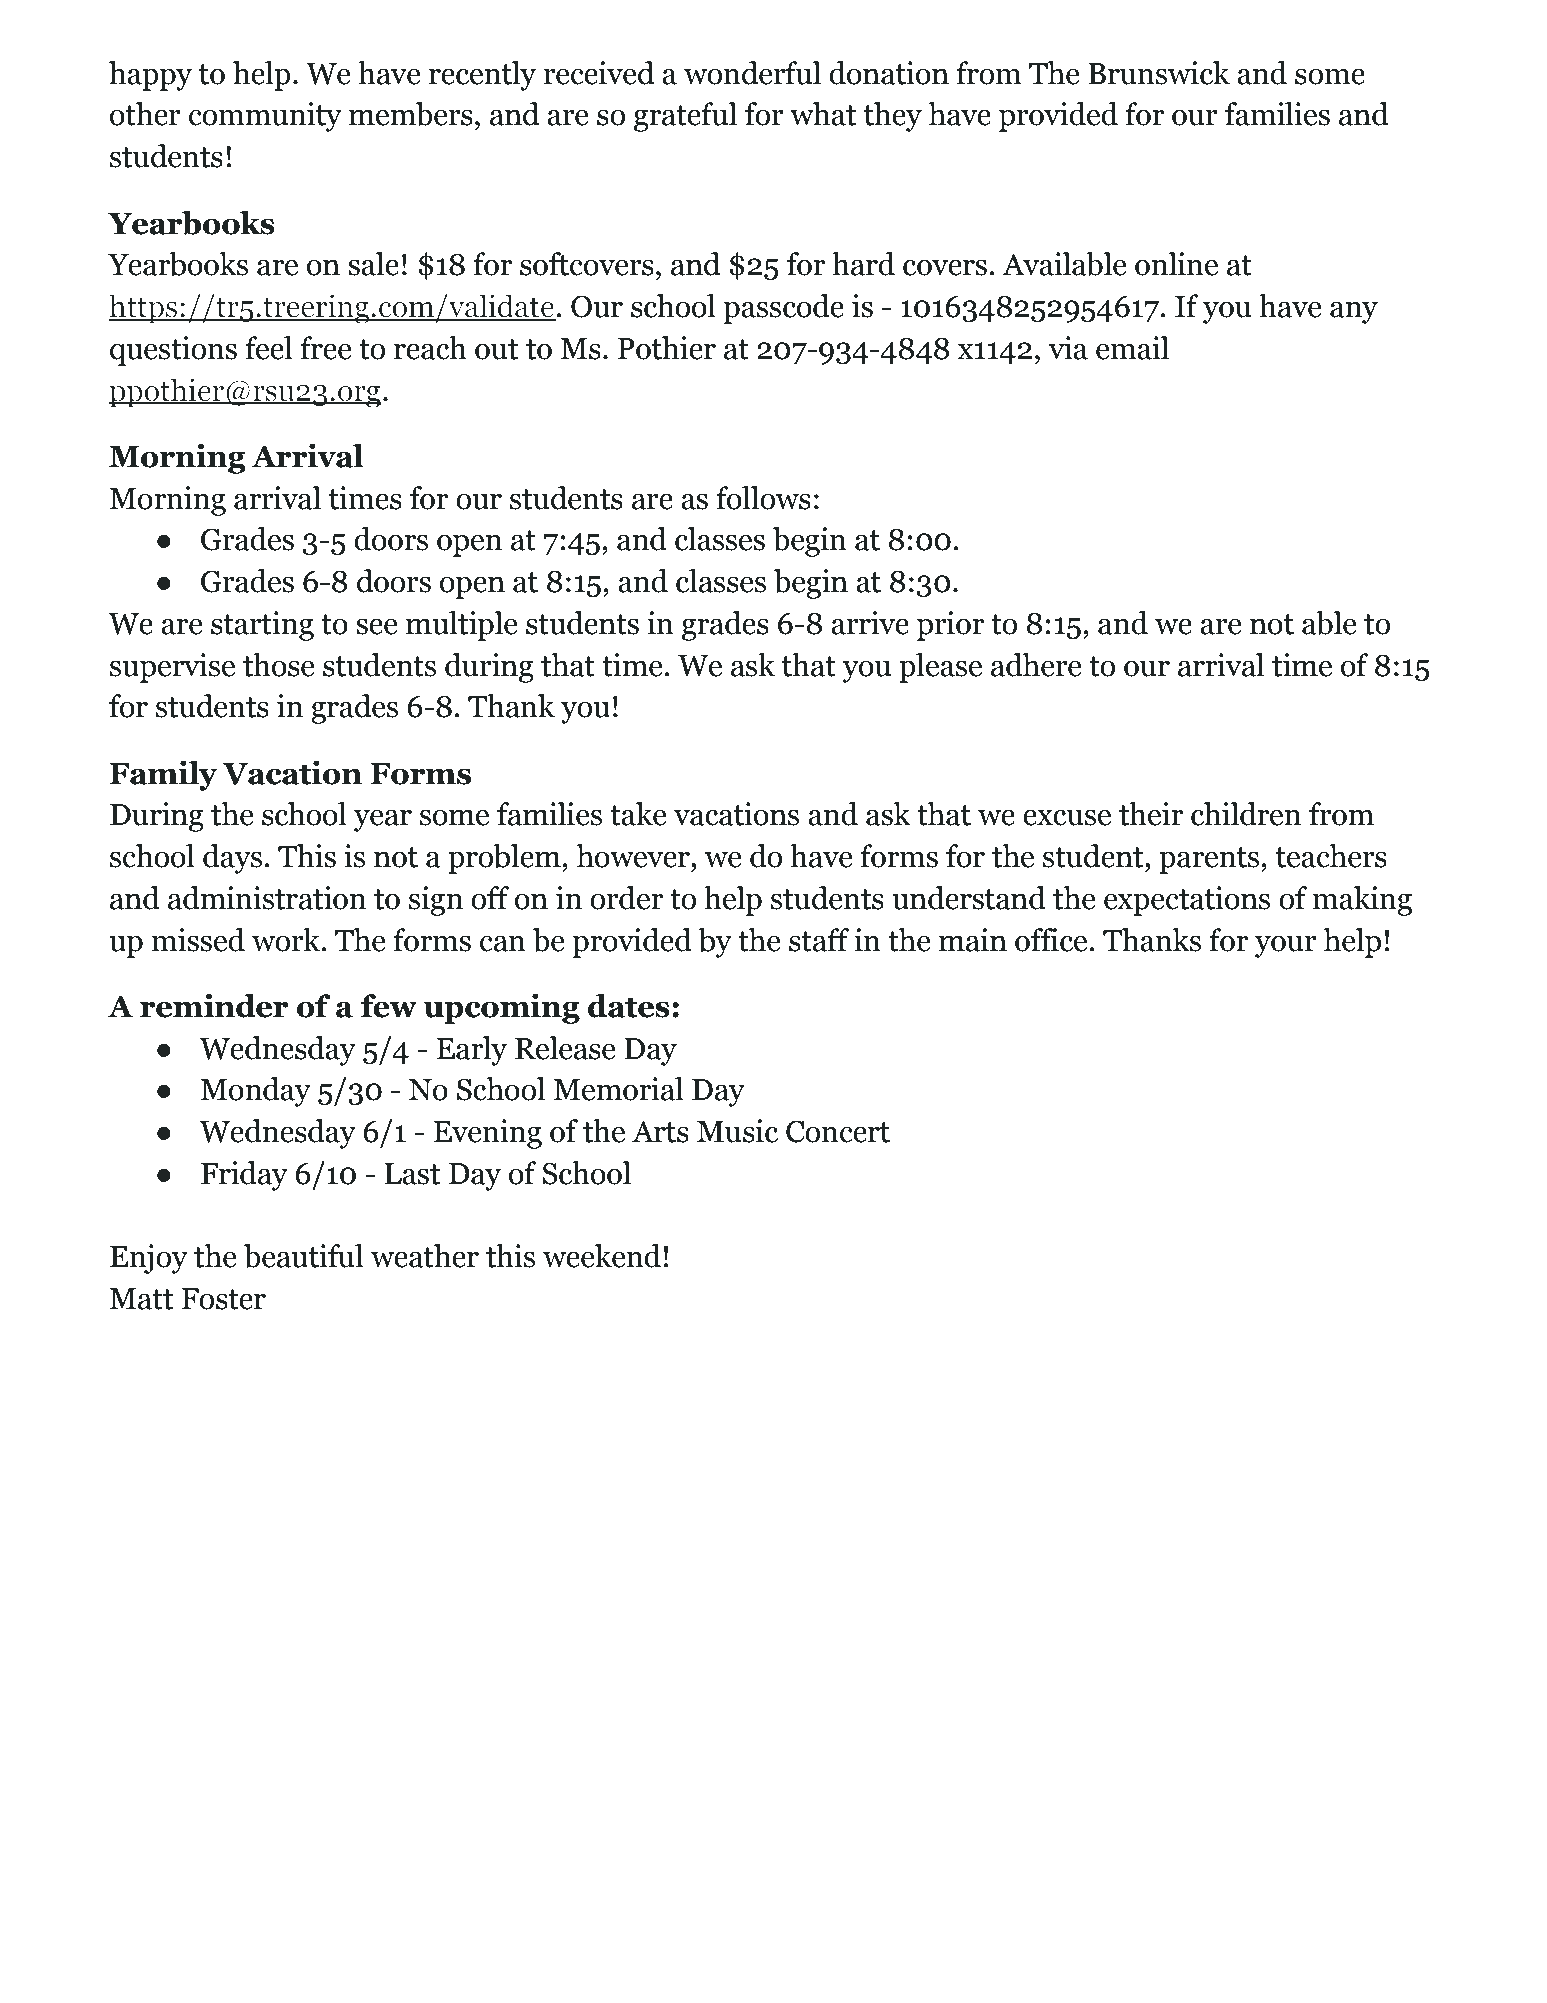 The image size is (1547, 2003). What do you see at coordinates (269, 348) in the screenshot?
I see `feel` at bounding box center [269, 348].
